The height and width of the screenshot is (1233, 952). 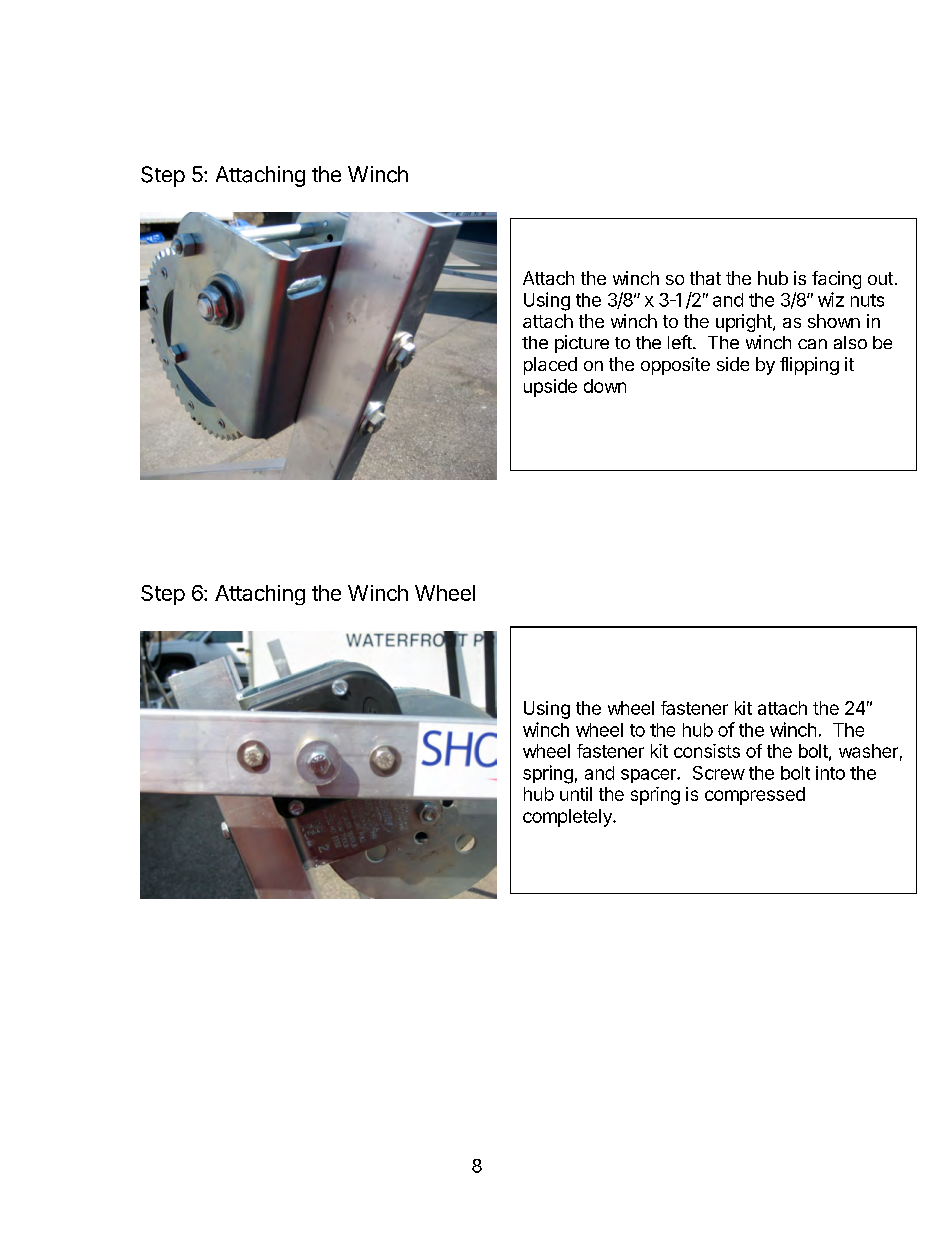 I want to click on opposite, so click(x=675, y=366).
